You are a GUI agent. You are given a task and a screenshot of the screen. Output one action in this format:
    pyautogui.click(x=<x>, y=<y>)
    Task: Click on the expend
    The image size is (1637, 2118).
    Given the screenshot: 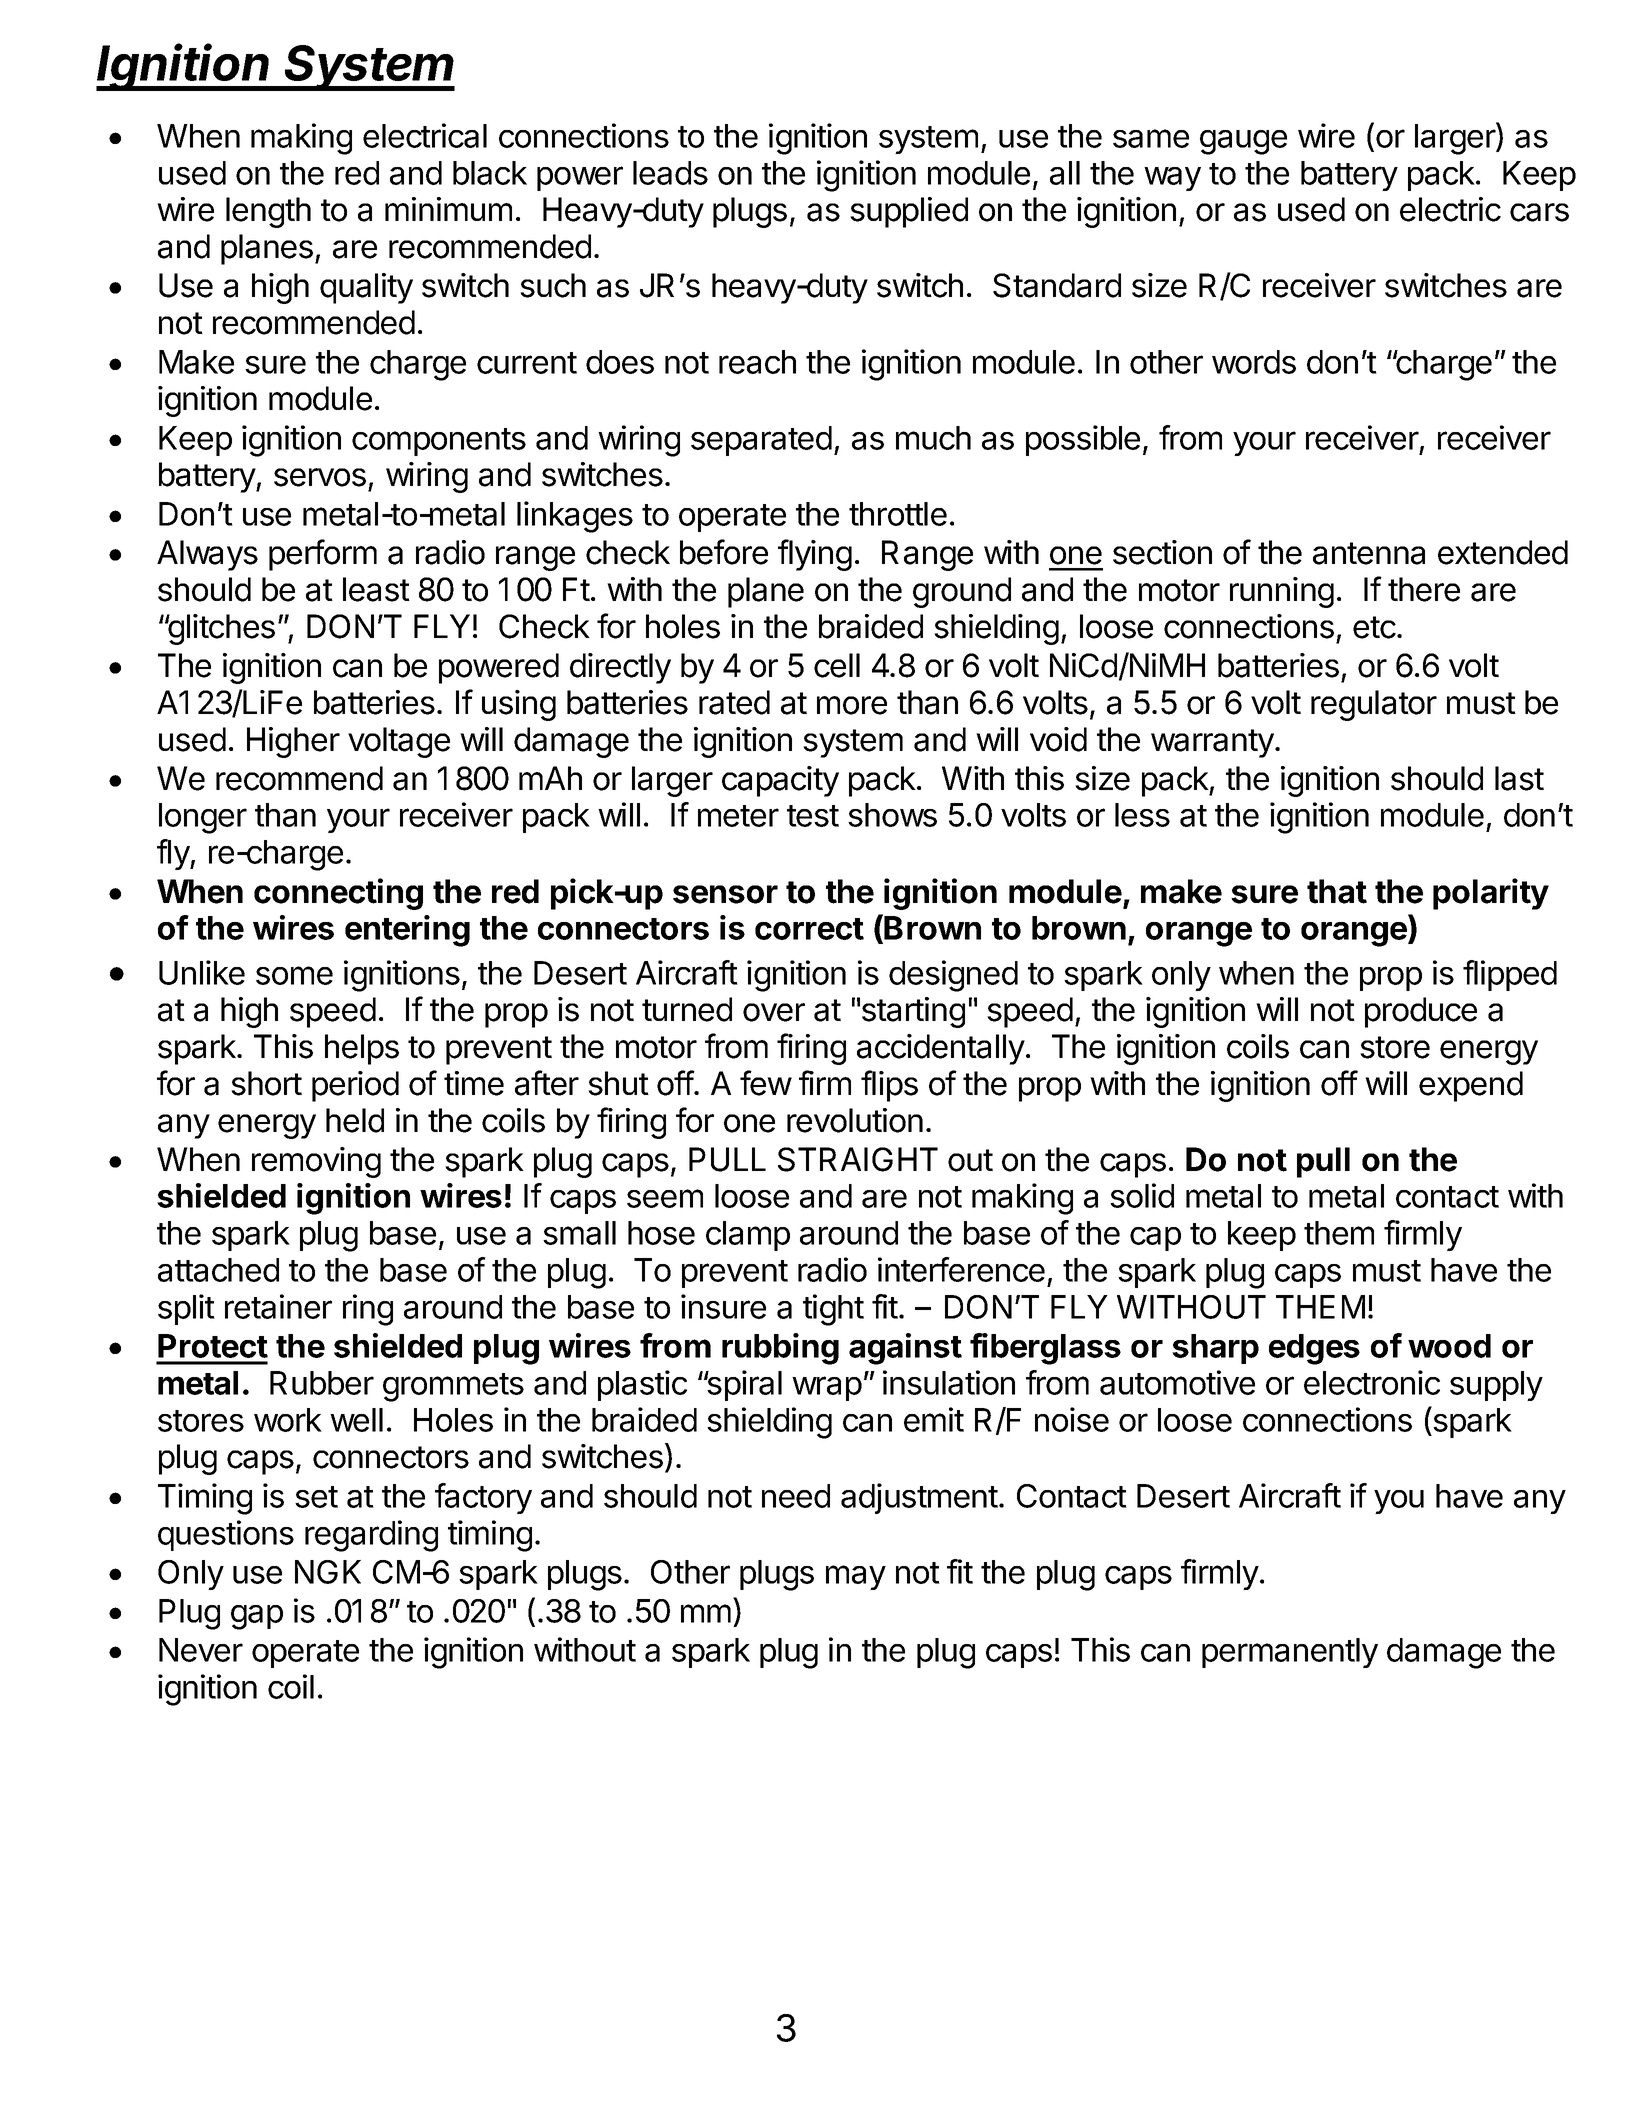 What is the action you would take?
    pyautogui.click(x=1471, y=1086)
